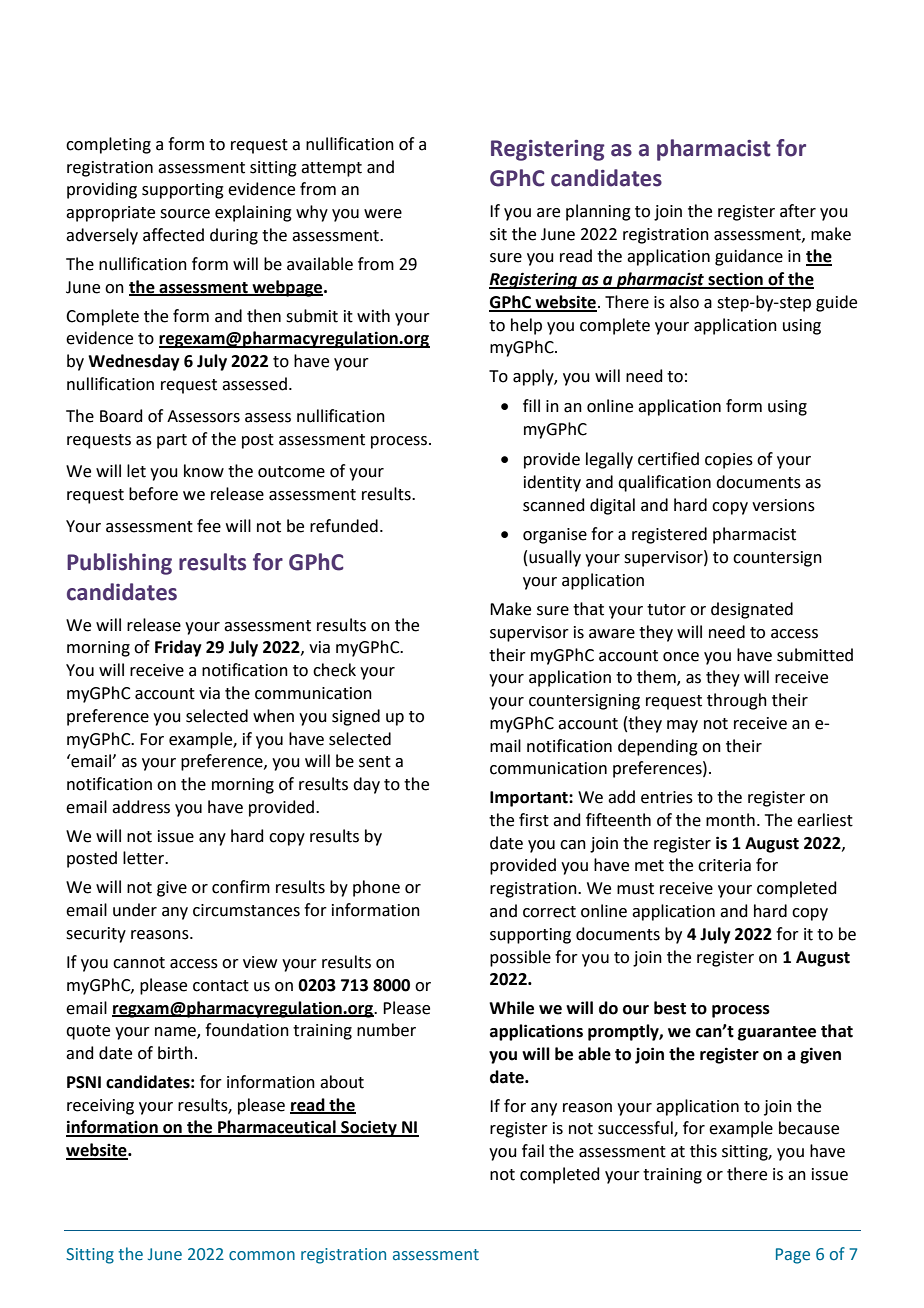 This image has height=1308, width=924. What do you see at coordinates (798, 211) in the image?
I see `after` at bounding box center [798, 211].
